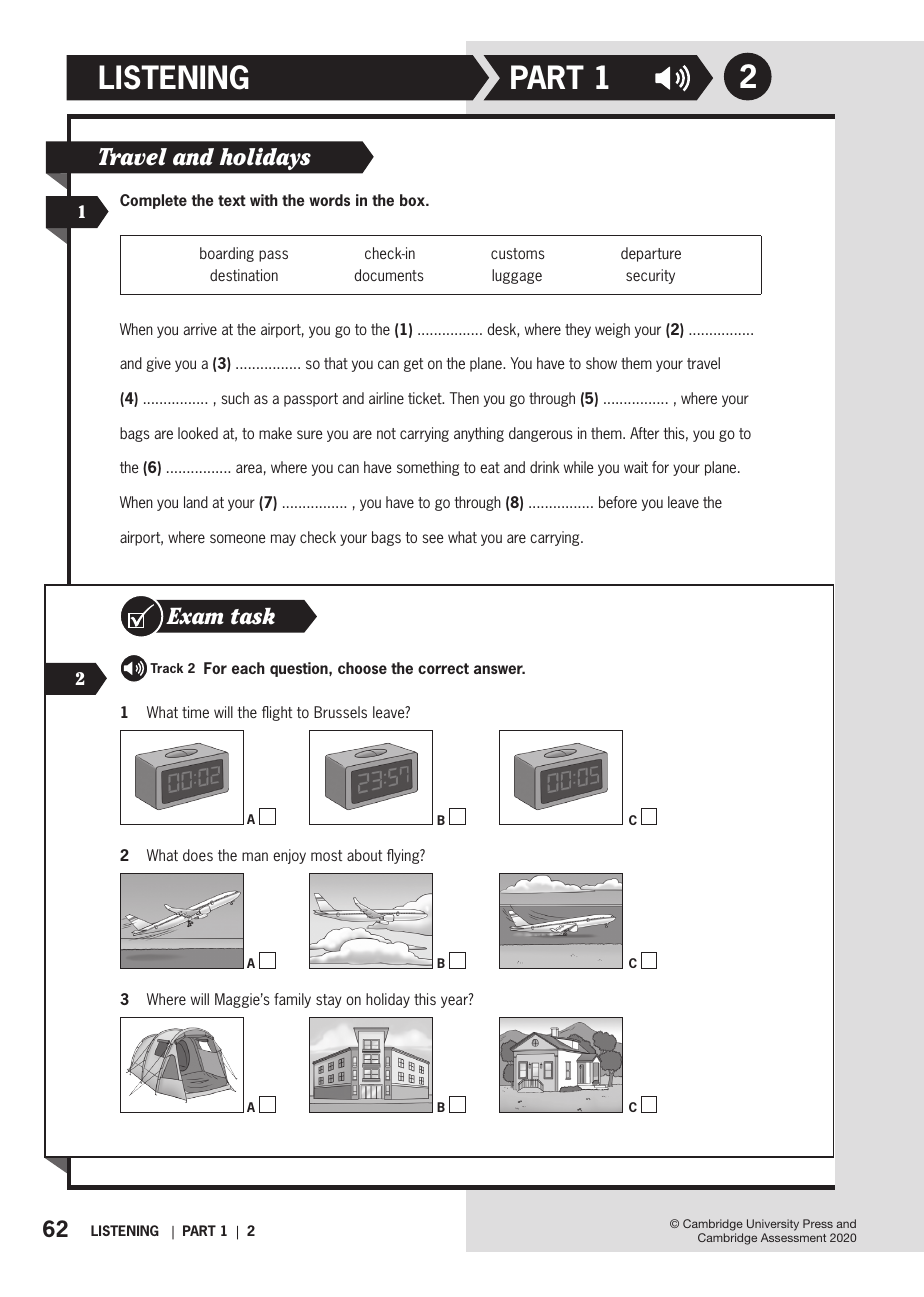  Describe the element at coordinates (432, 538) in the screenshot. I see `see` at that location.
